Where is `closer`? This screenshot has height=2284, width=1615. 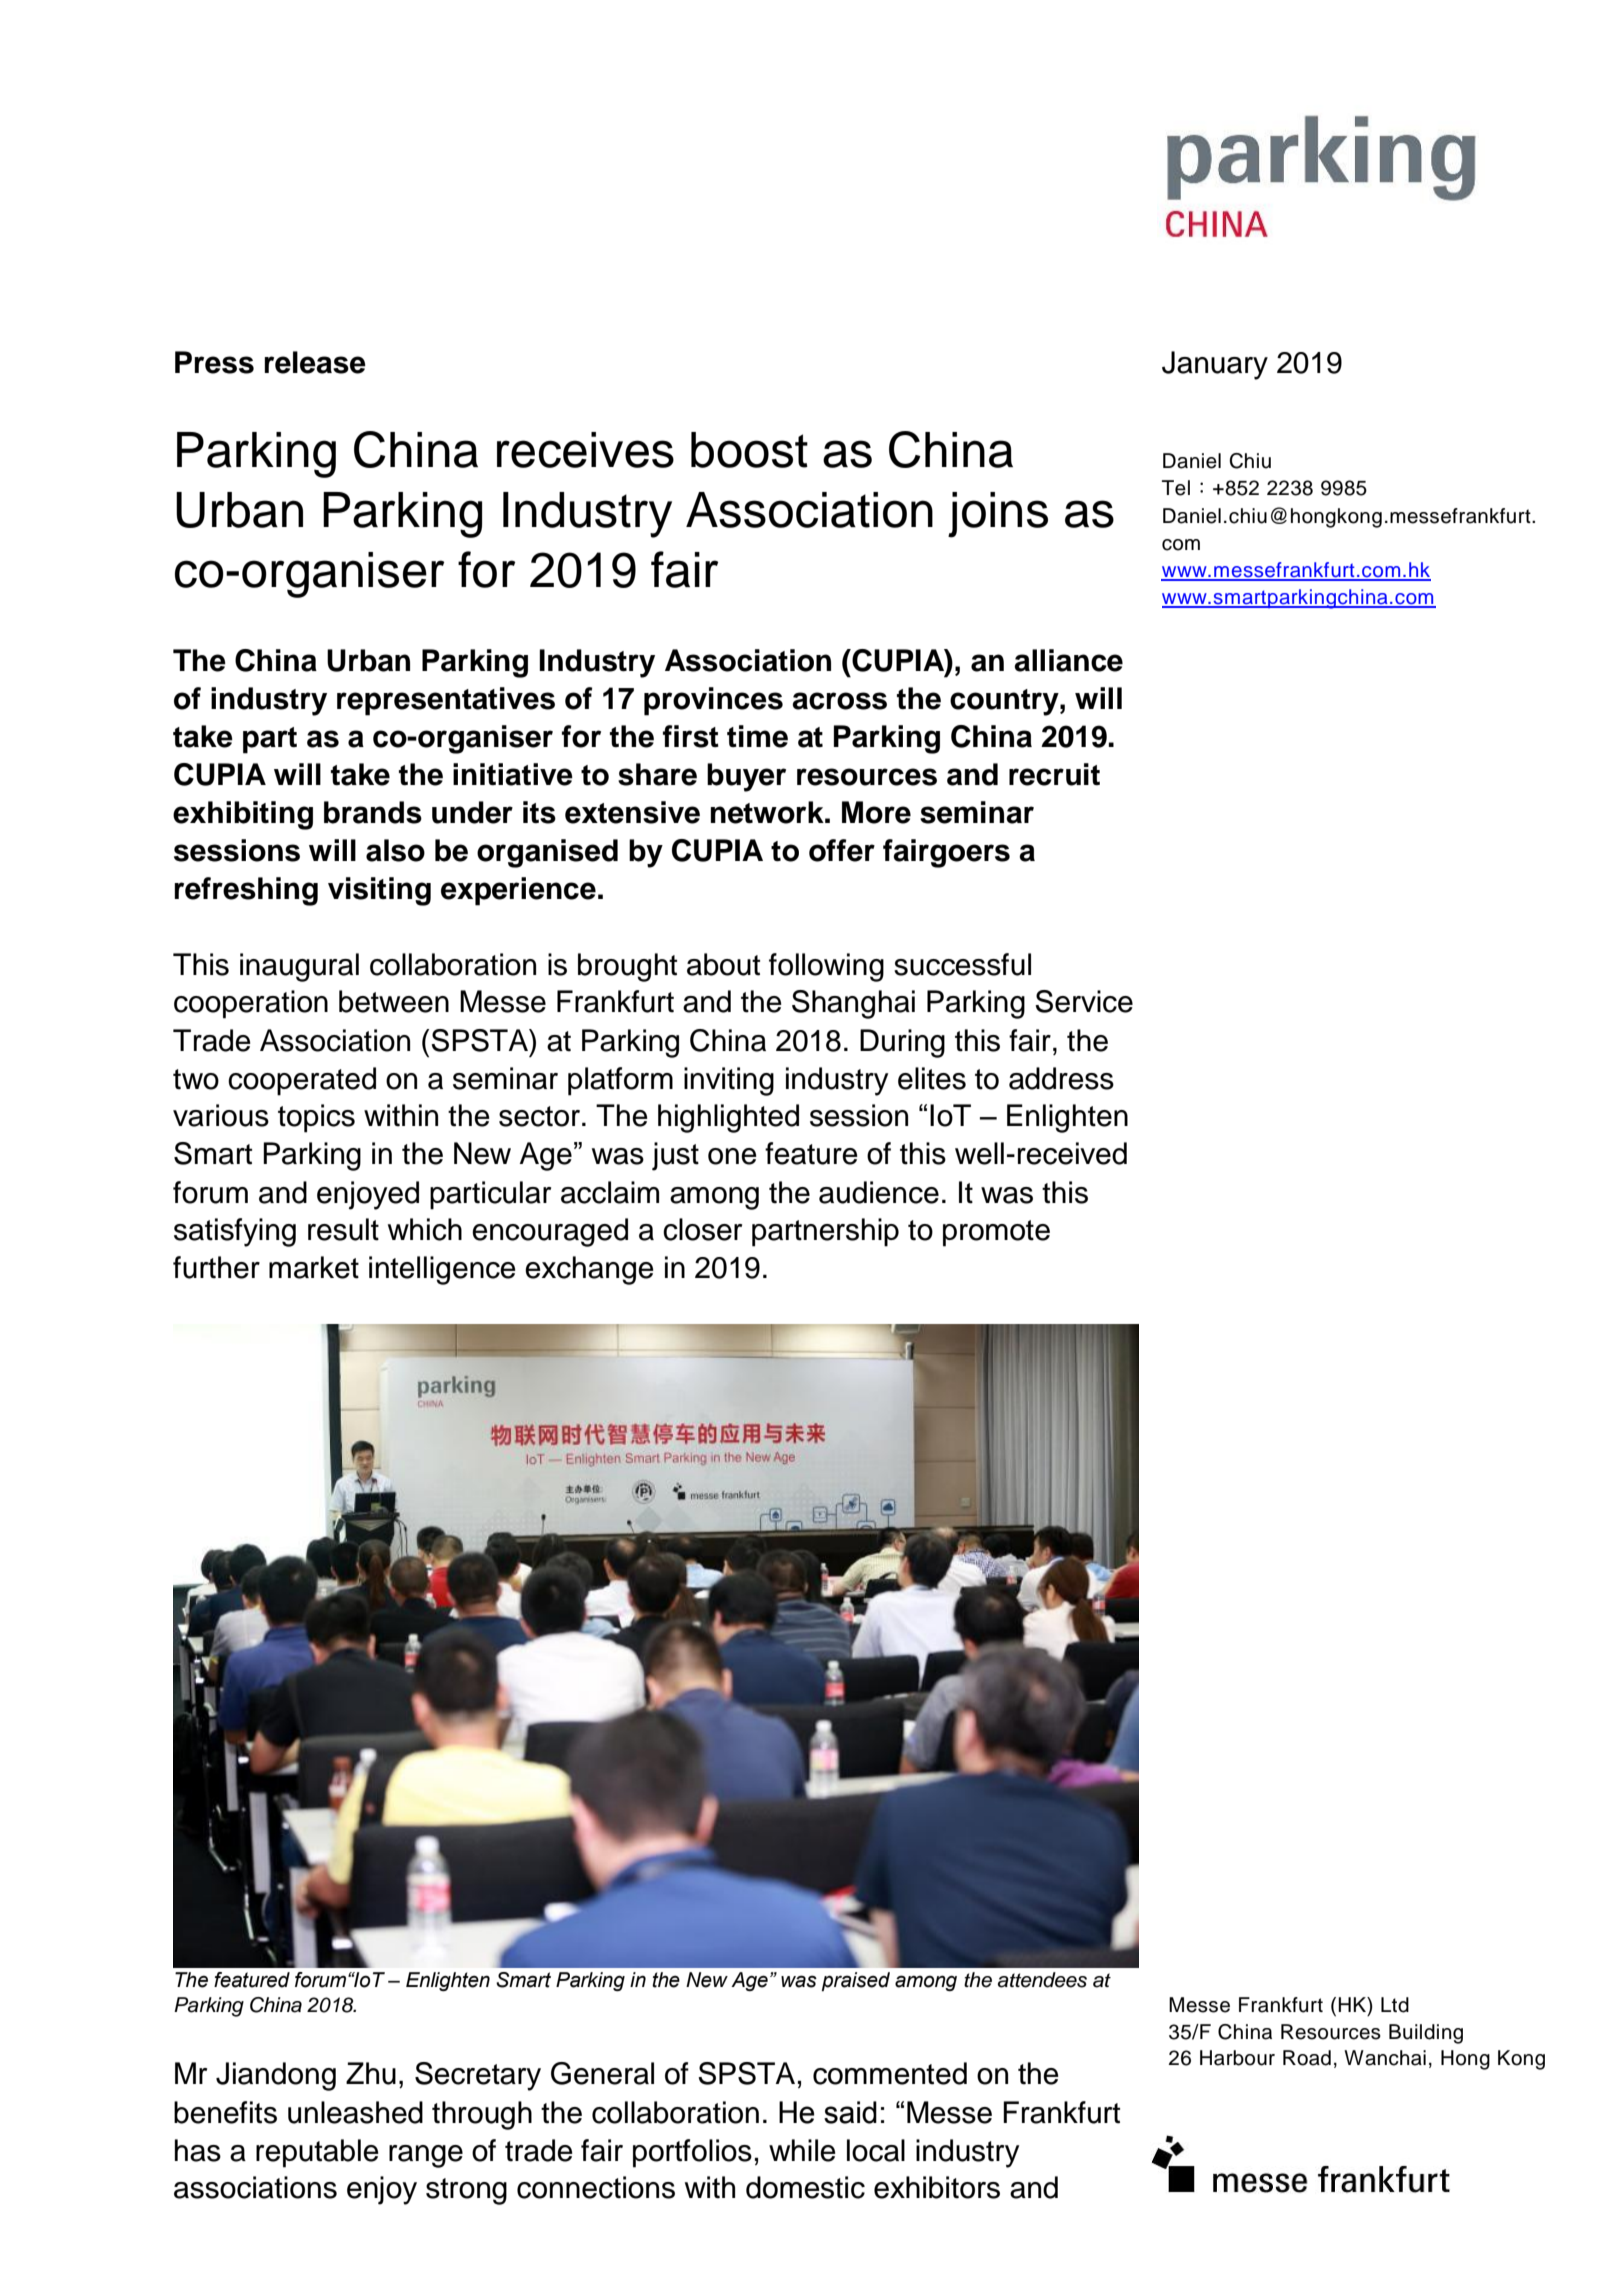 closer is located at coordinates (702, 1229).
